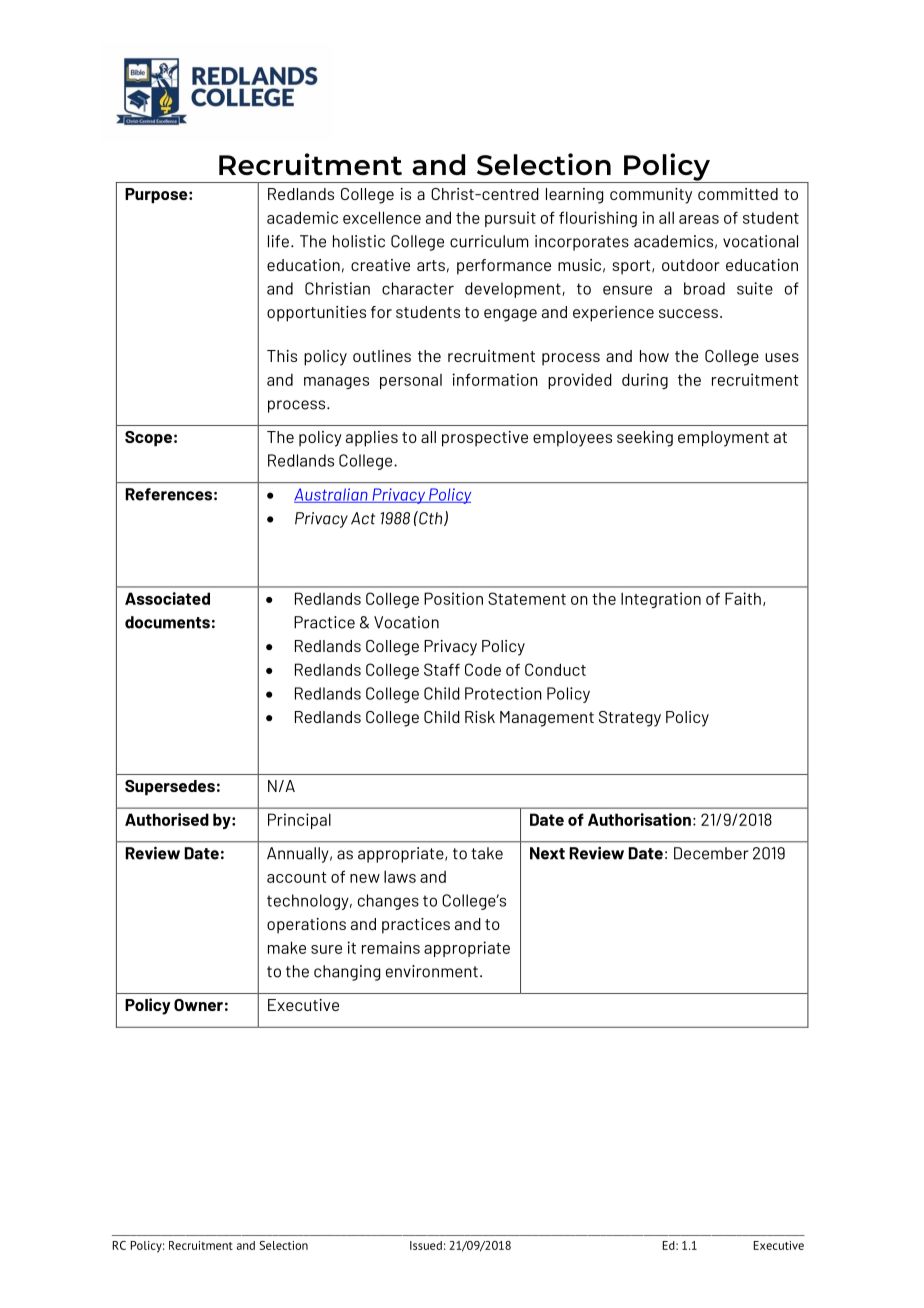 The image size is (924, 1308). What do you see at coordinates (297, 877) in the screenshot?
I see `account` at bounding box center [297, 877].
